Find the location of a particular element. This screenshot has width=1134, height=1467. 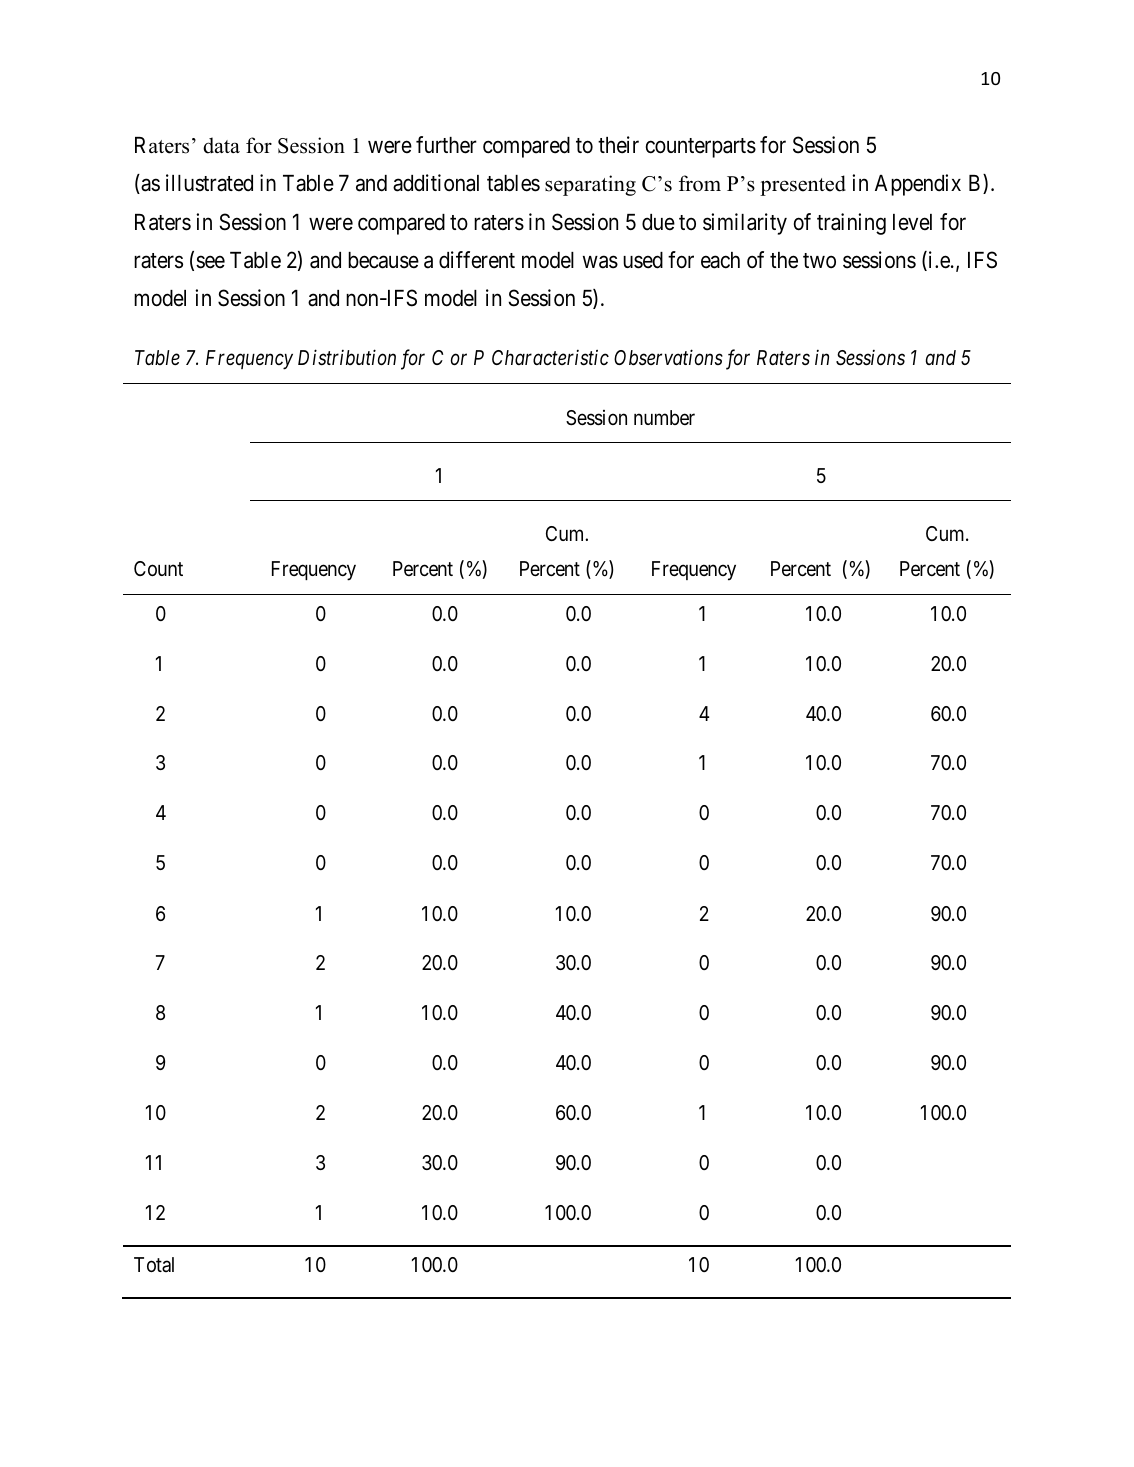

illustrated is located at coordinates (209, 183).
